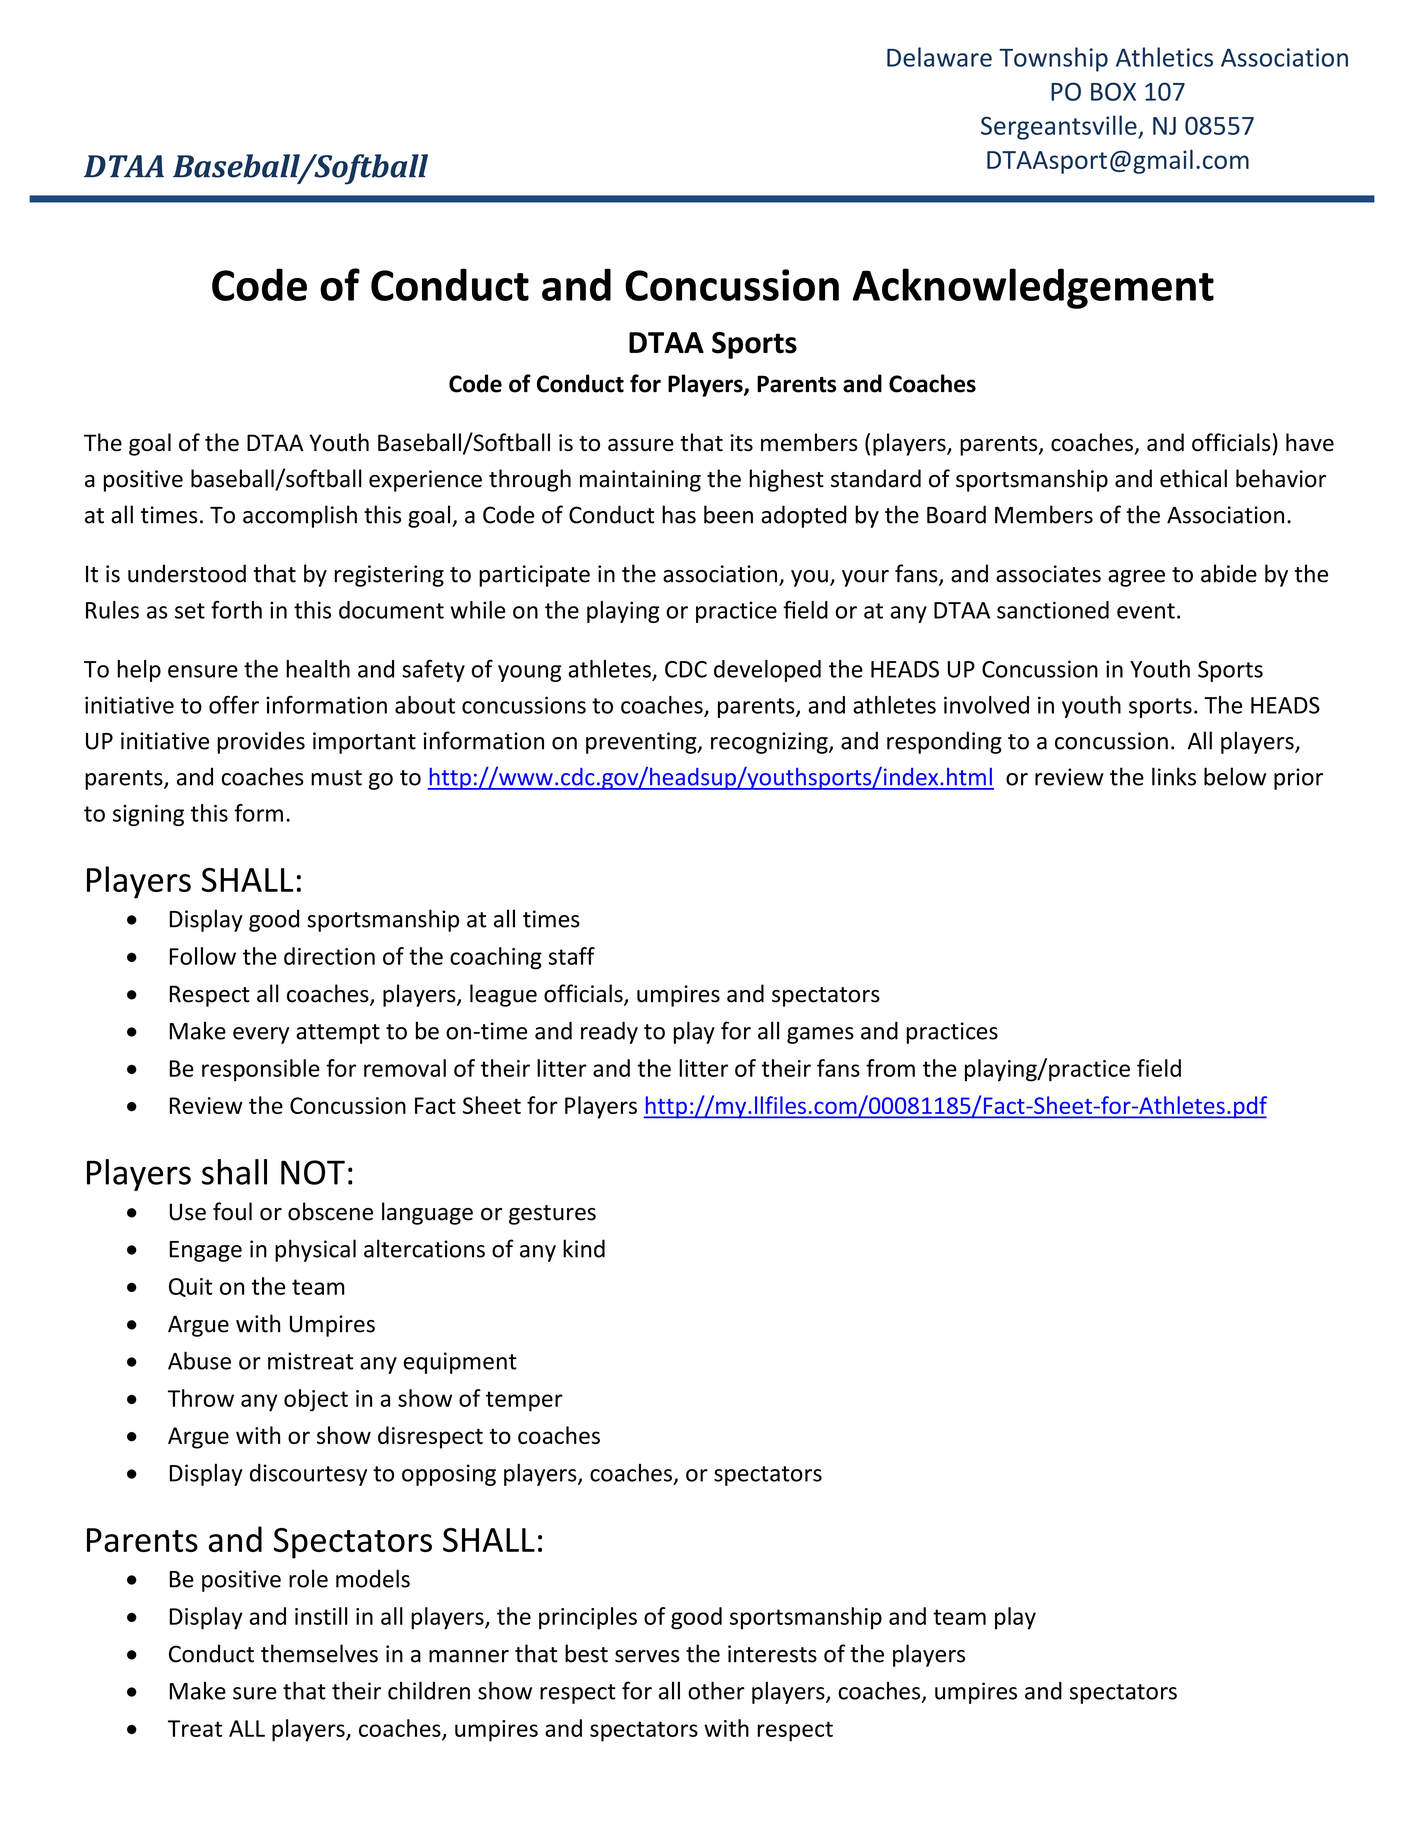 The image size is (1425, 1844). What do you see at coordinates (939, 57) in the image?
I see `Delaware` at bounding box center [939, 57].
